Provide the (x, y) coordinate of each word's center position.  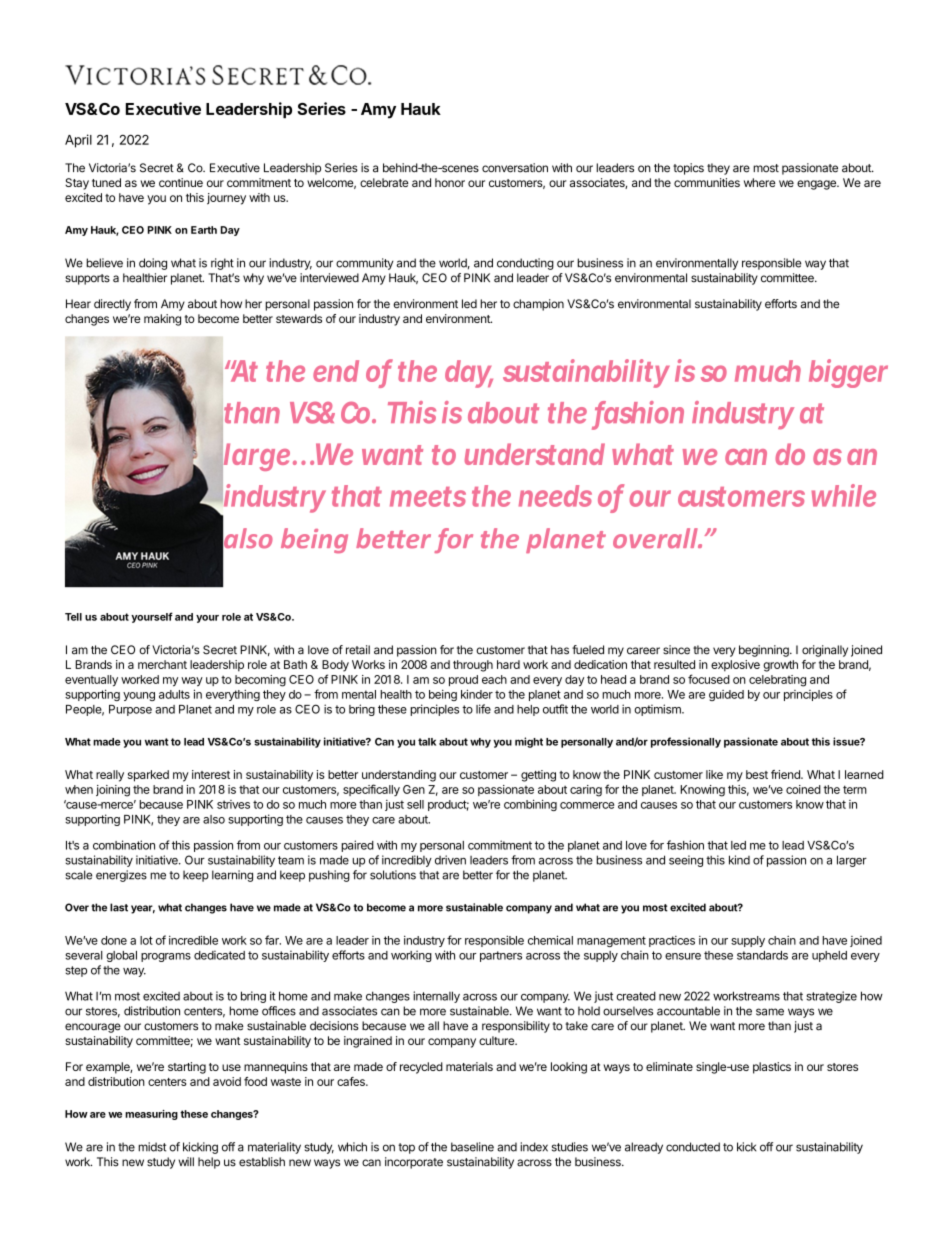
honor (450, 182)
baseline (472, 1147)
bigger (848, 373)
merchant (162, 664)
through (473, 666)
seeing (686, 861)
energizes (121, 876)
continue (181, 182)
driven (450, 860)
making (162, 320)
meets (428, 497)
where (760, 182)
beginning (765, 651)
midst (152, 1147)
